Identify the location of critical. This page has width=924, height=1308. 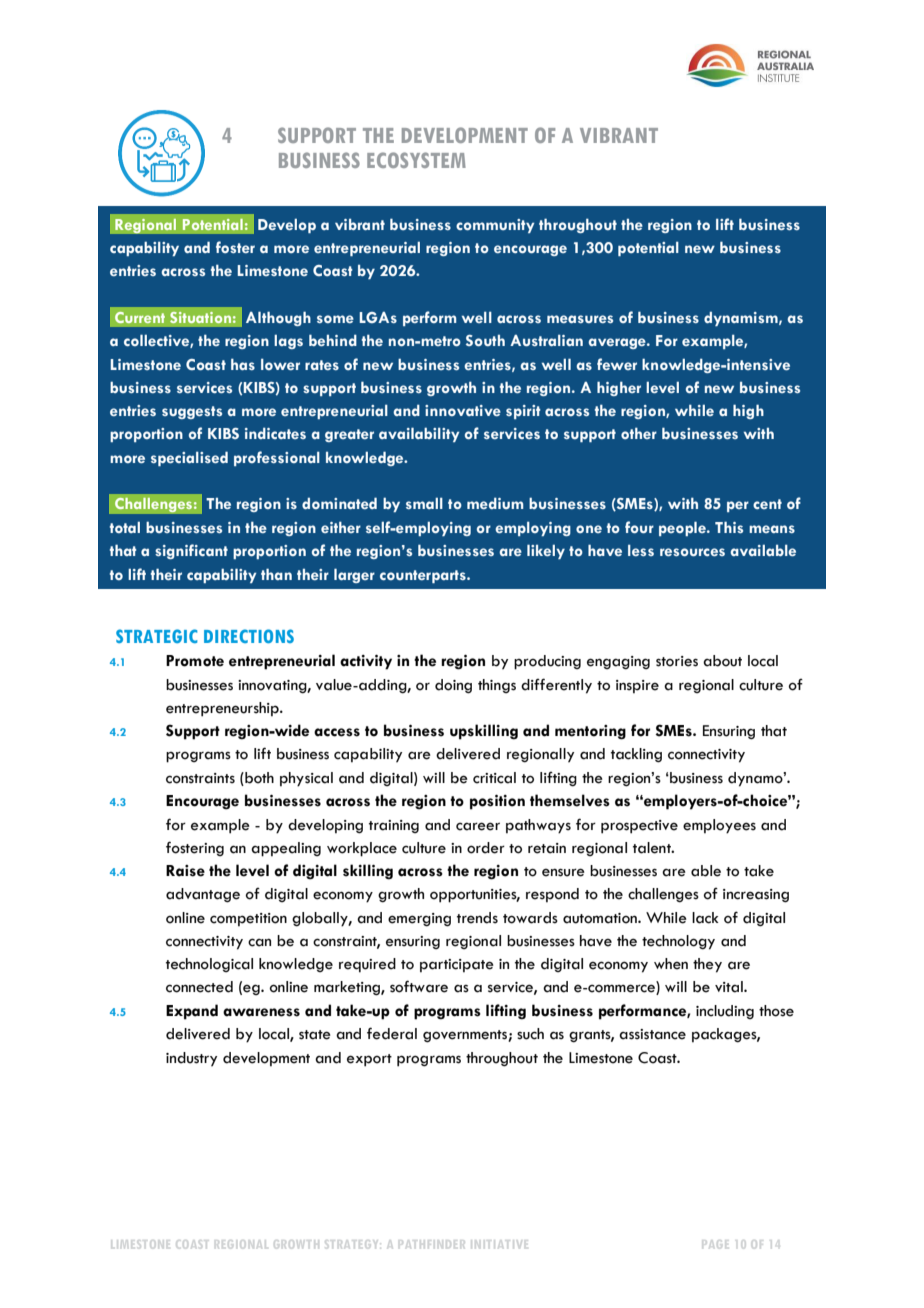
(494, 778).
